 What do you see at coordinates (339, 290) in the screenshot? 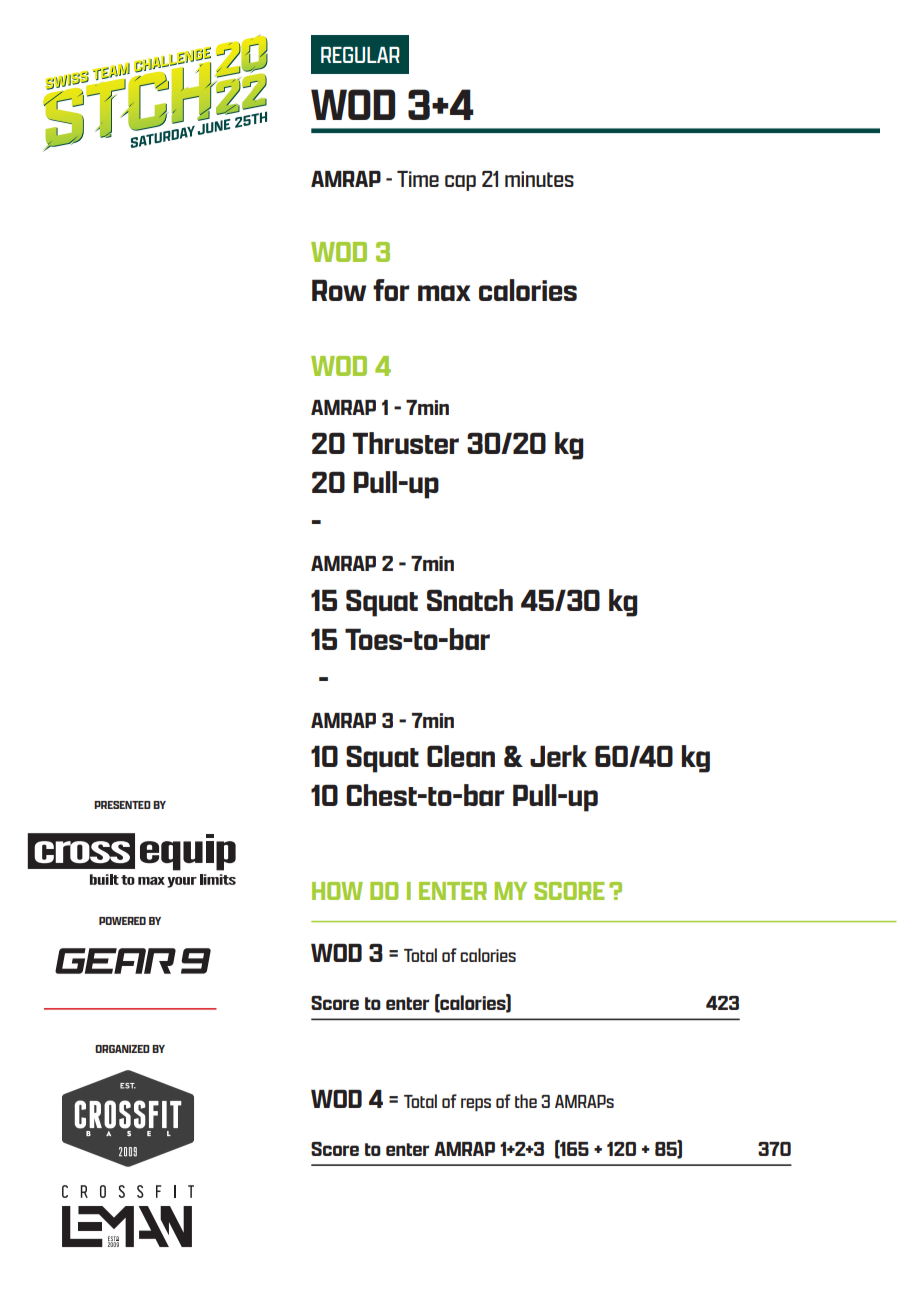
I see `Row` at bounding box center [339, 290].
